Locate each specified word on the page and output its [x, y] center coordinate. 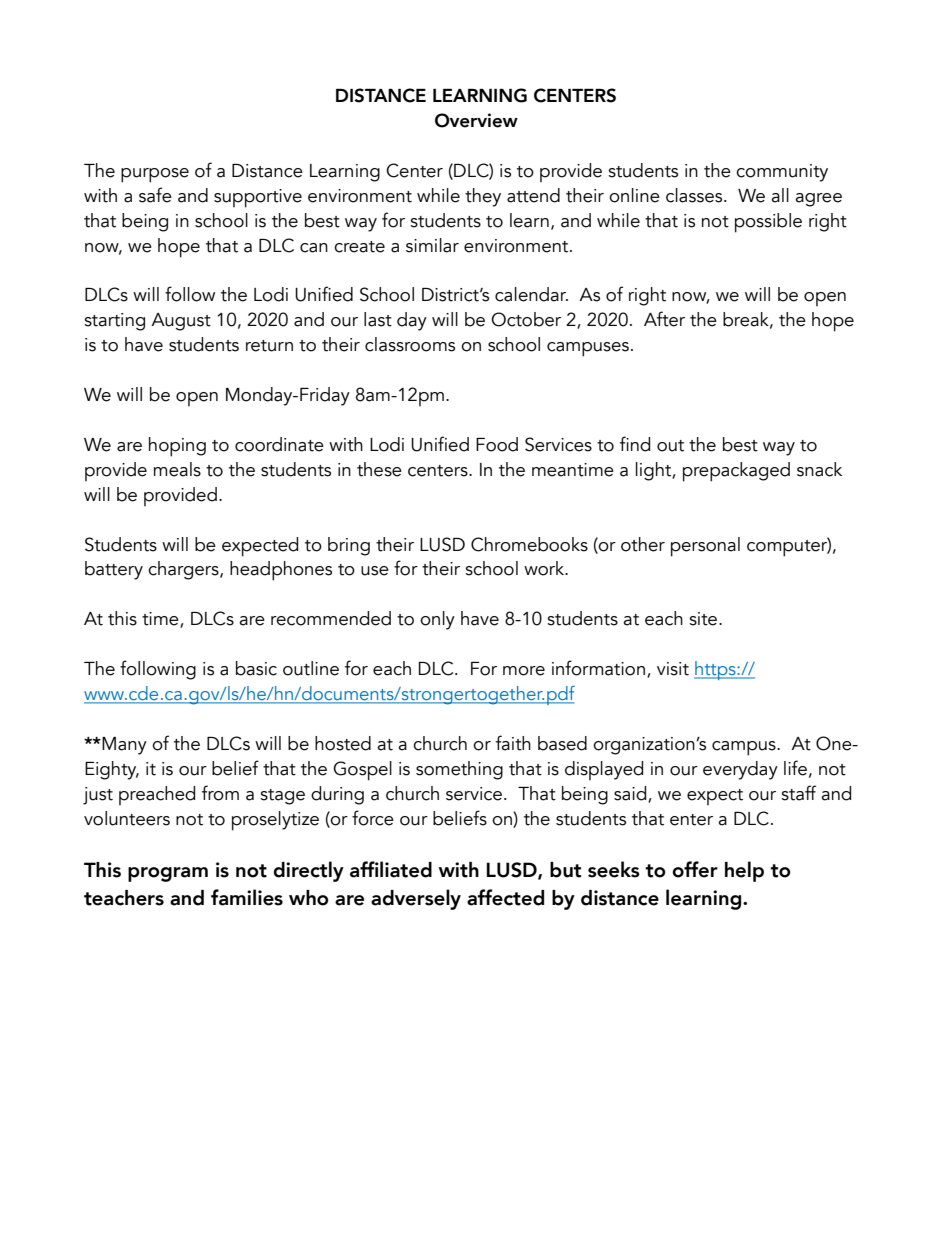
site [704, 619]
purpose [155, 175]
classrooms [410, 344]
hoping [177, 447]
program [168, 874]
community [782, 173]
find [635, 444]
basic [256, 668]
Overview [476, 120]
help [744, 871]
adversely [416, 899]
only [437, 620]
